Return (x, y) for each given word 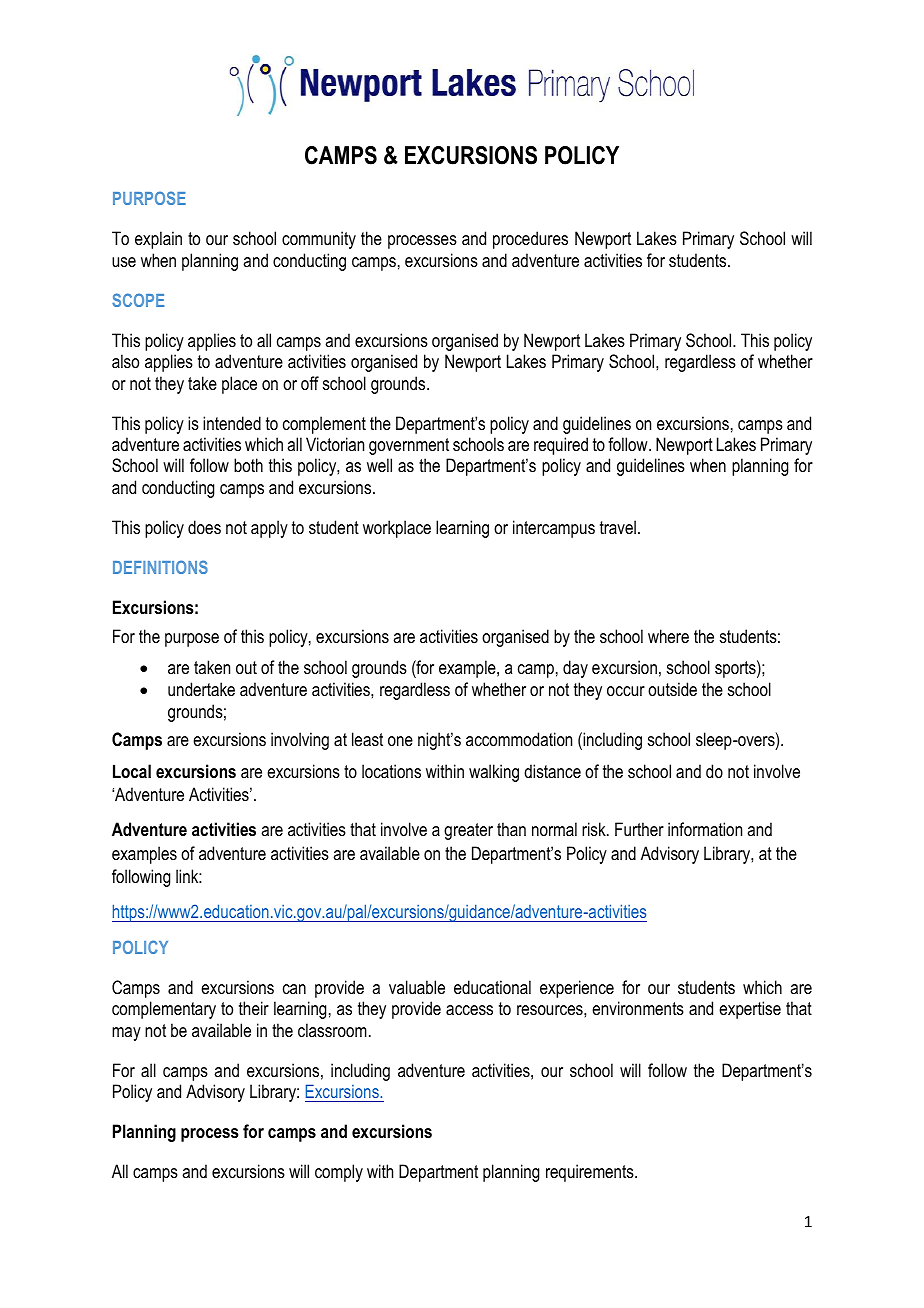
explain (158, 240)
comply (339, 1173)
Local (132, 771)
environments (638, 1008)
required (561, 446)
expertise (750, 1010)
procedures (530, 240)
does (204, 527)
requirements (591, 1173)
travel (618, 527)
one (400, 741)
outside (672, 689)
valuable (417, 987)
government (409, 446)
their (254, 1008)
